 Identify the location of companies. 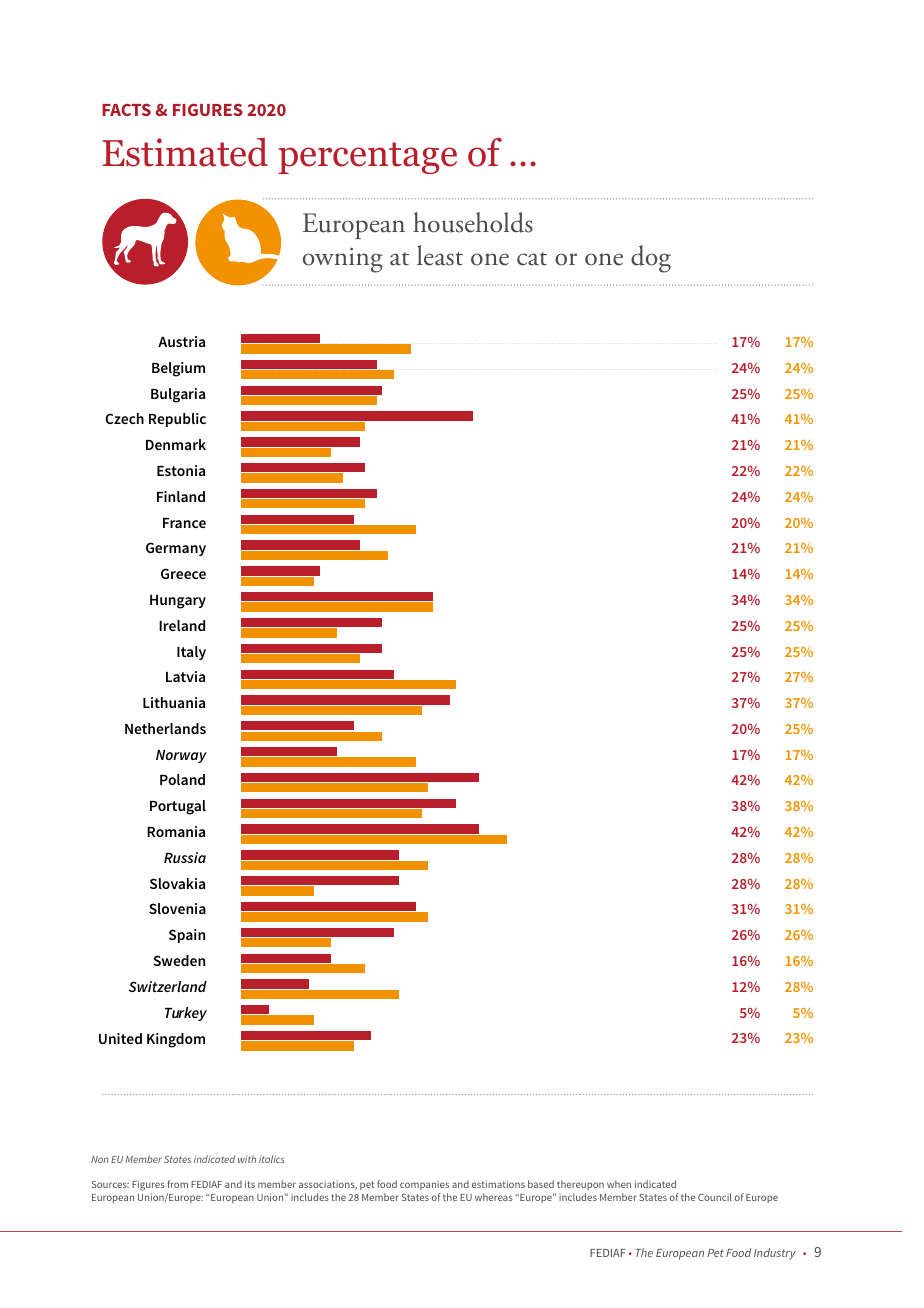
(424, 1185).
